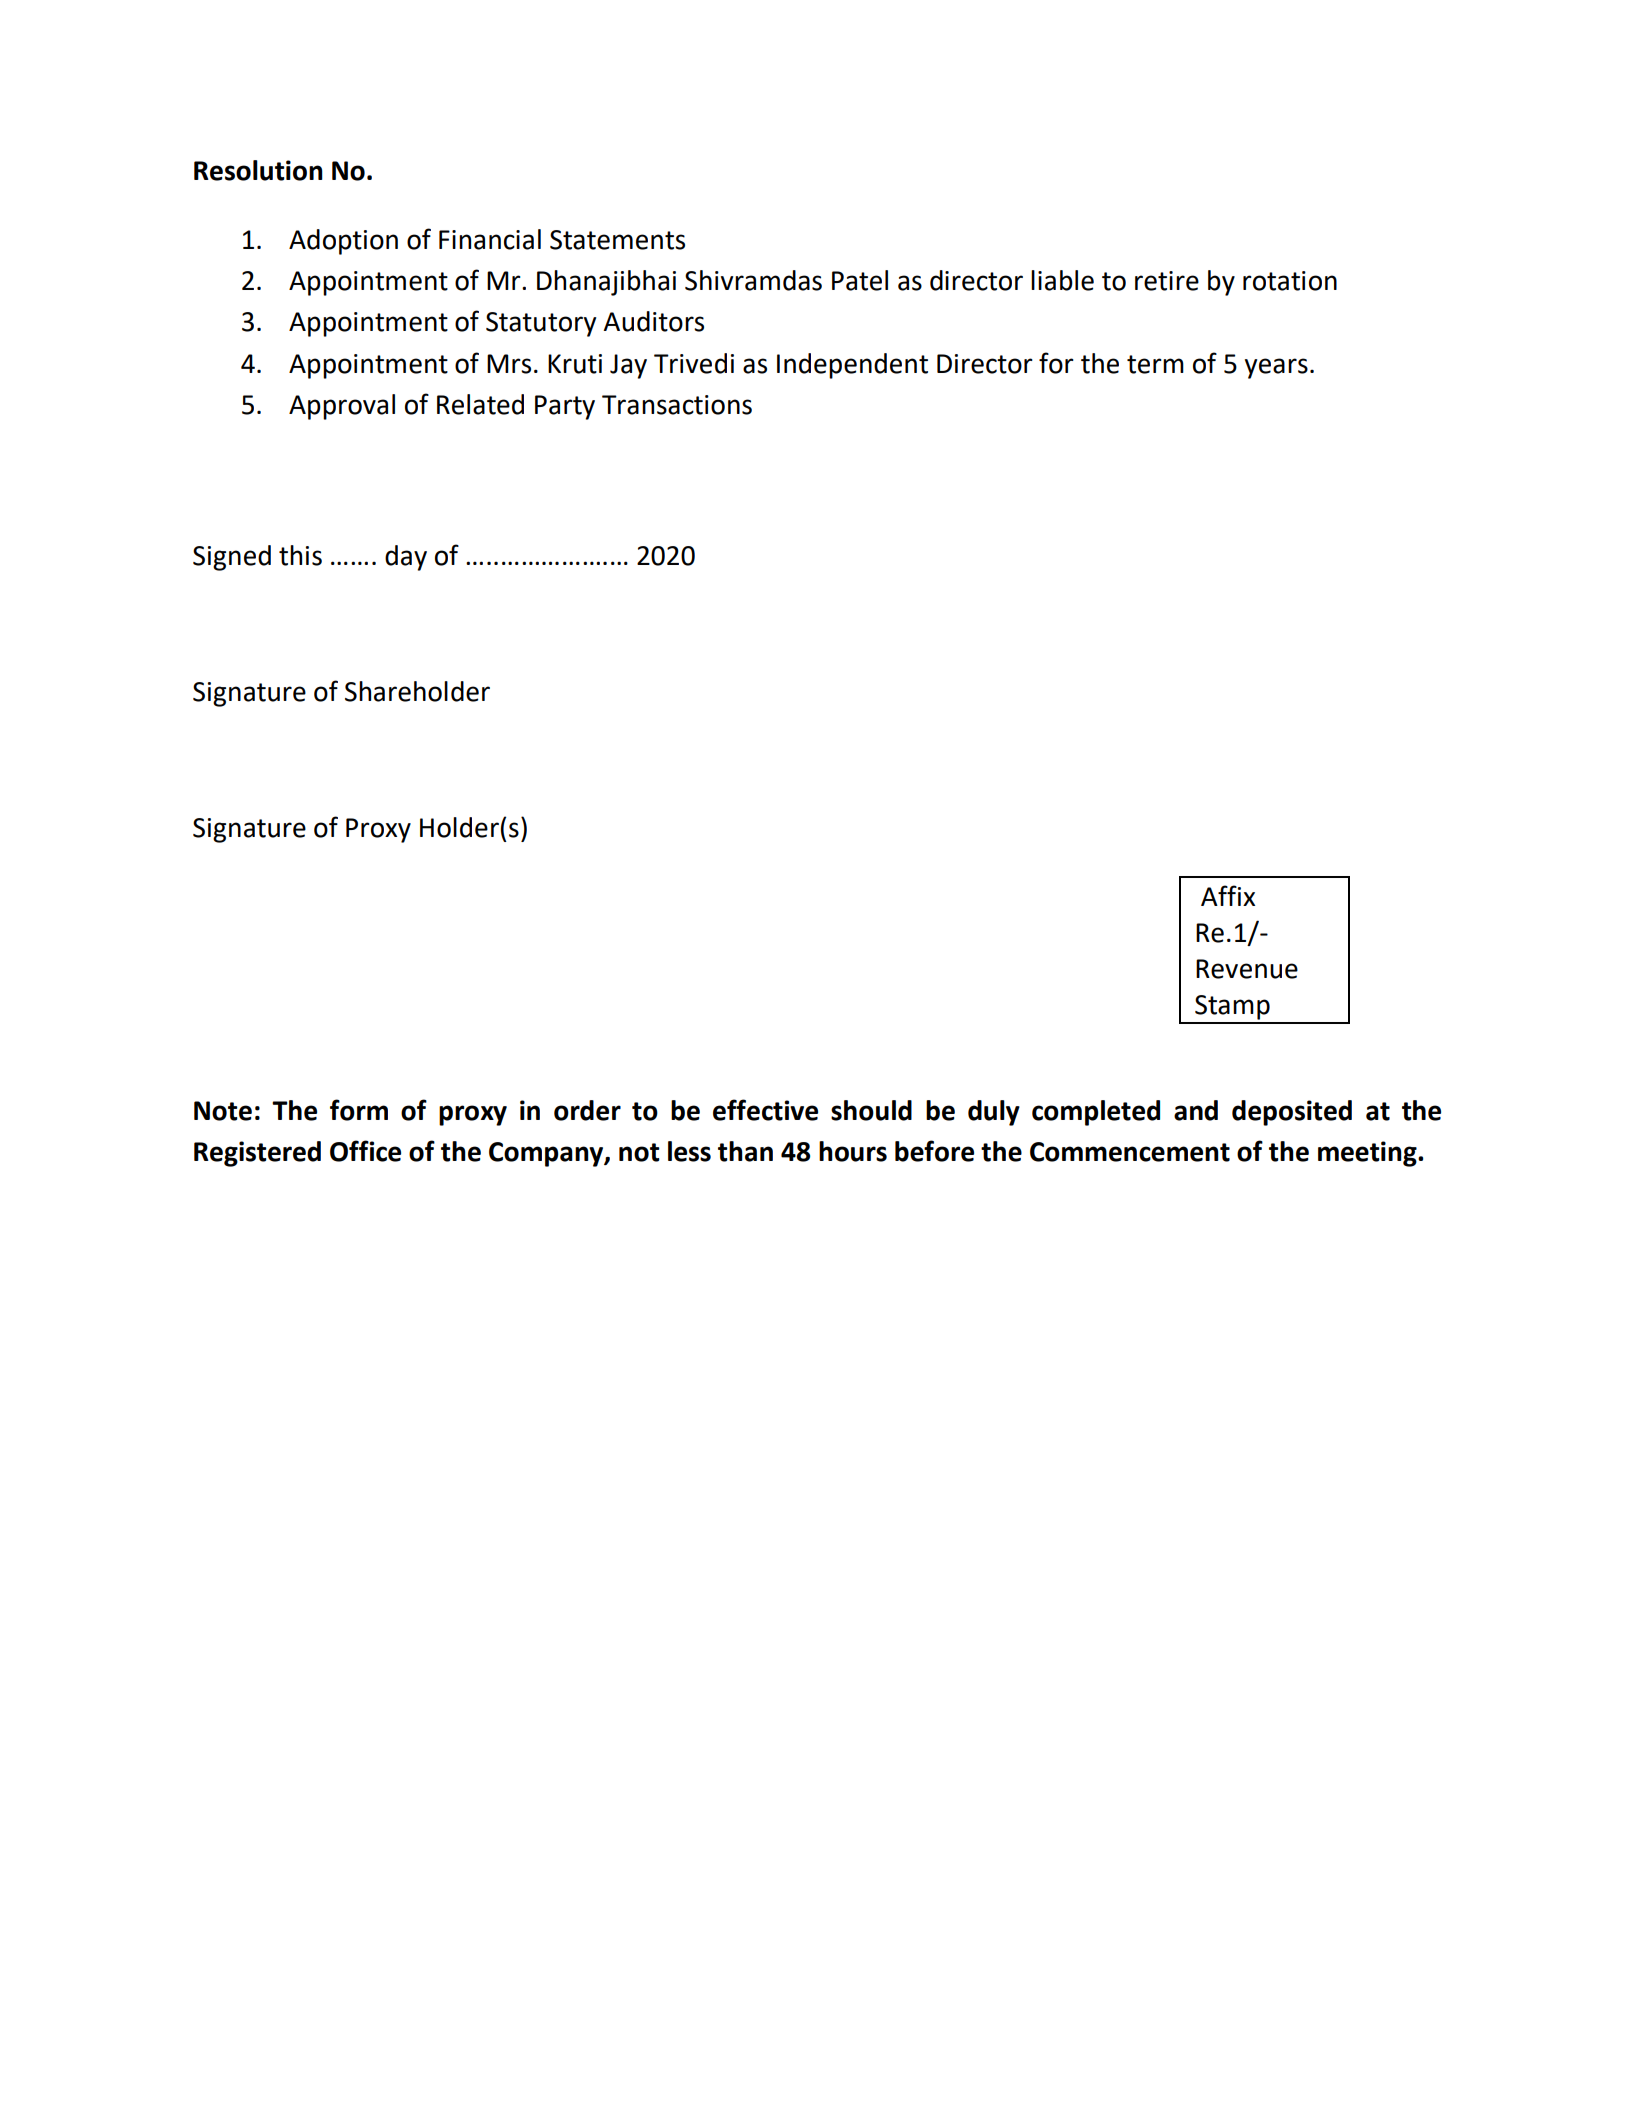 The height and width of the screenshot is (2119, 1637). I want to click on Patel, so click(860, 280).
